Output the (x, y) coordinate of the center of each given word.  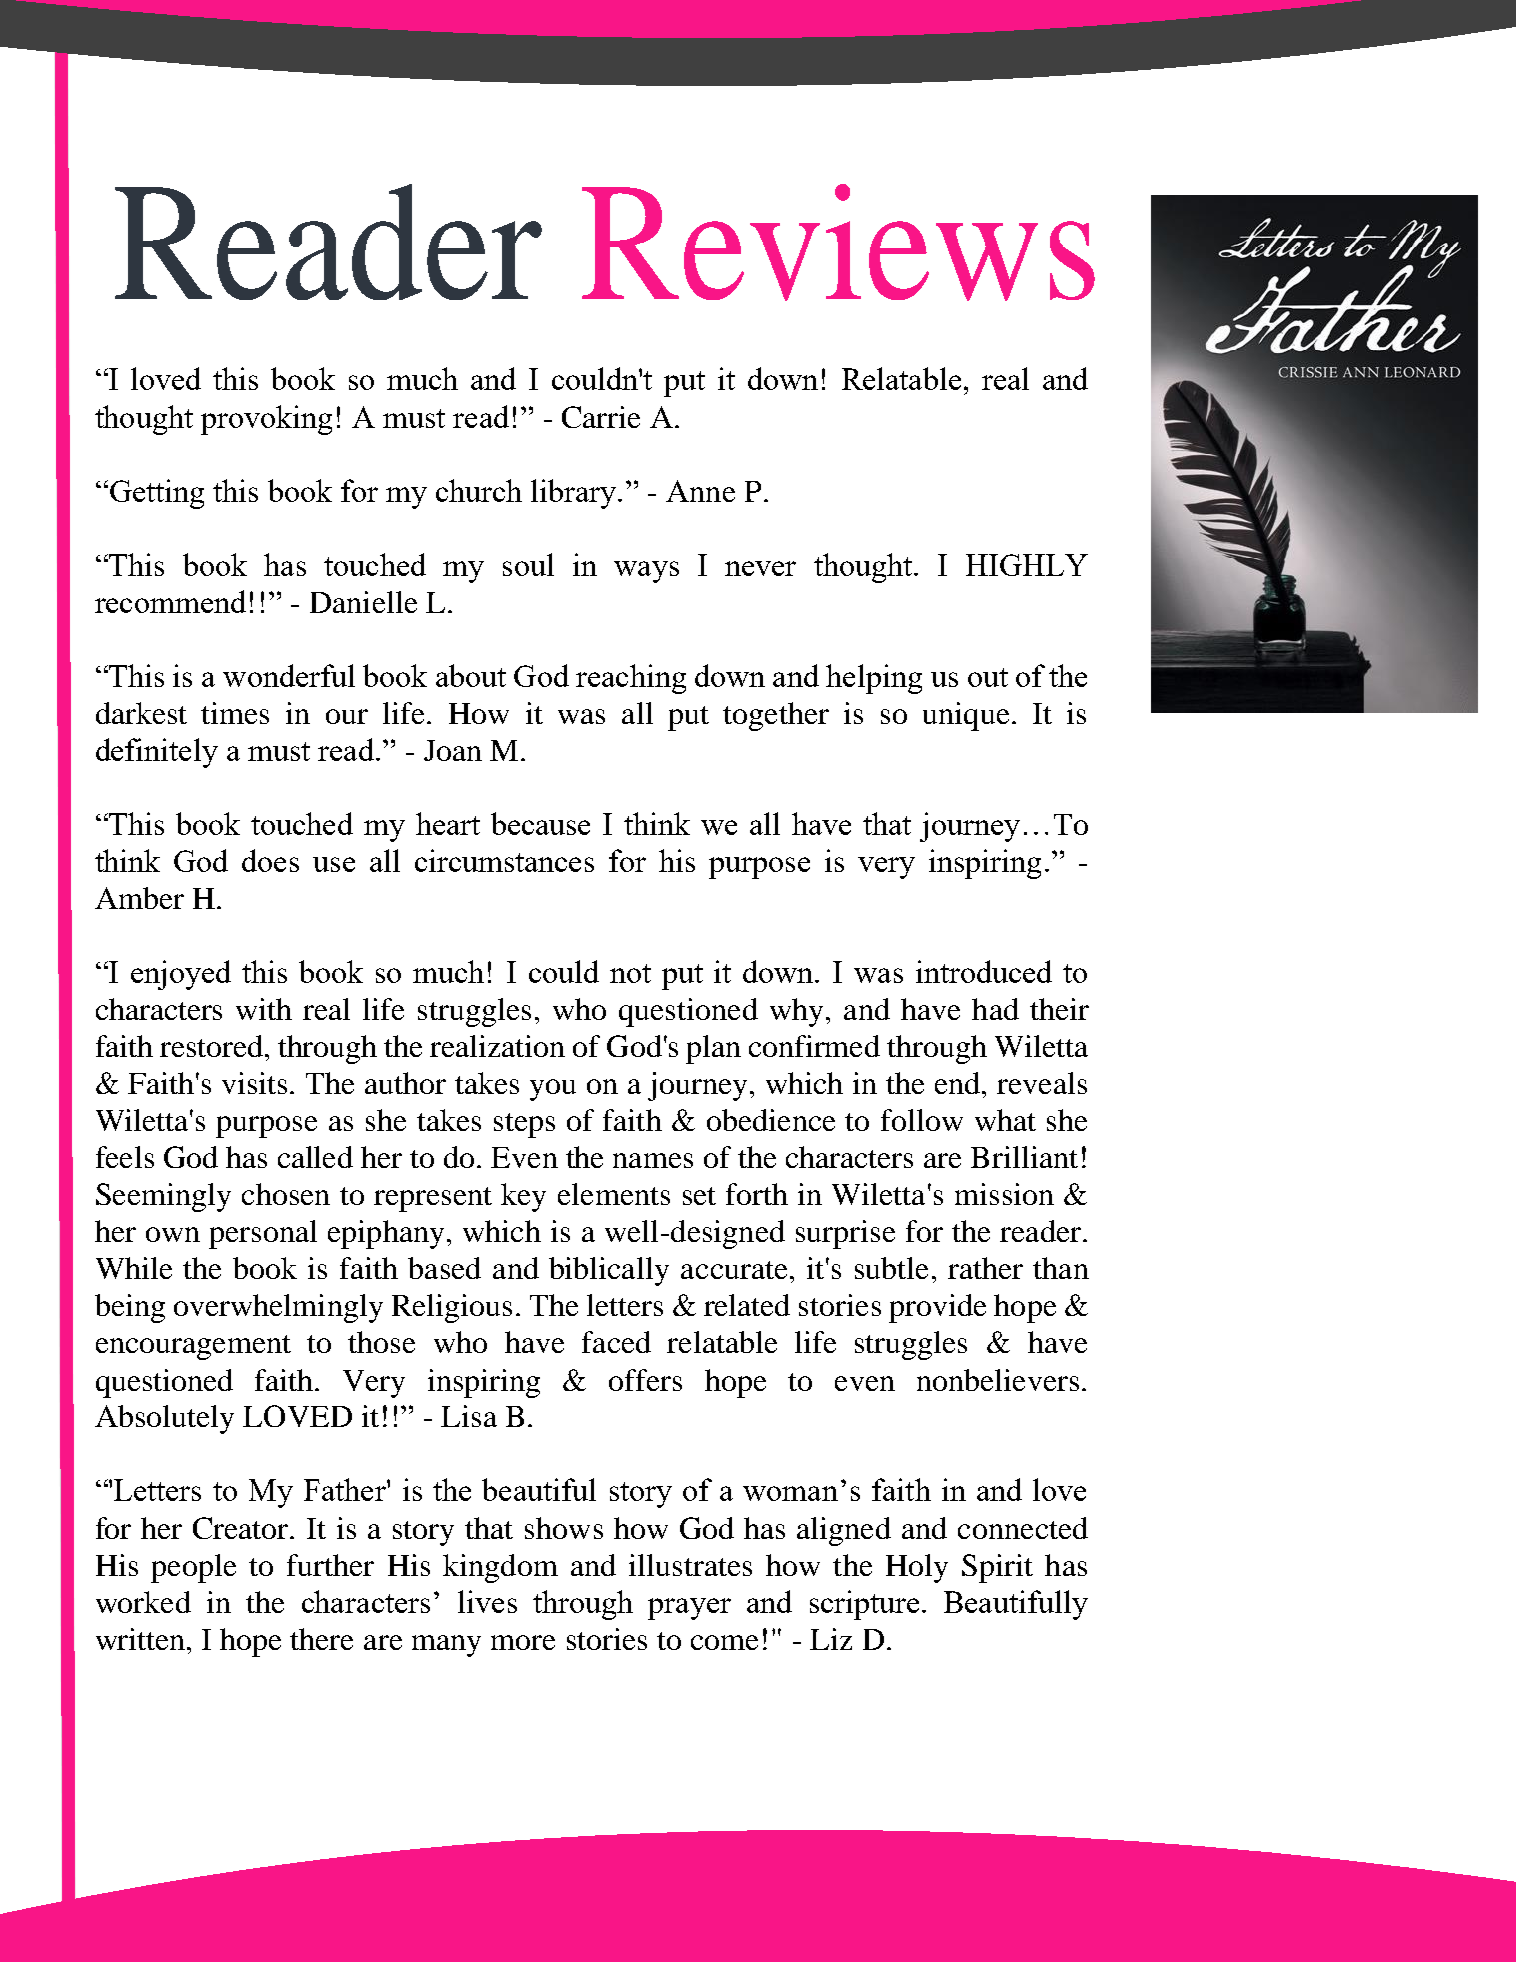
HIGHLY (1027, 565)
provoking (266, 420)
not (630, 973)
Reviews (838, 242)
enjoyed (181, 975)
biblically (609, 1271)
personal (263, 1234)
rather (985, 1268)
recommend (170, 601)
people (193, 1568)
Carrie (601, 417)
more (523, 1642)
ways (646, 572)
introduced (984, 971)
